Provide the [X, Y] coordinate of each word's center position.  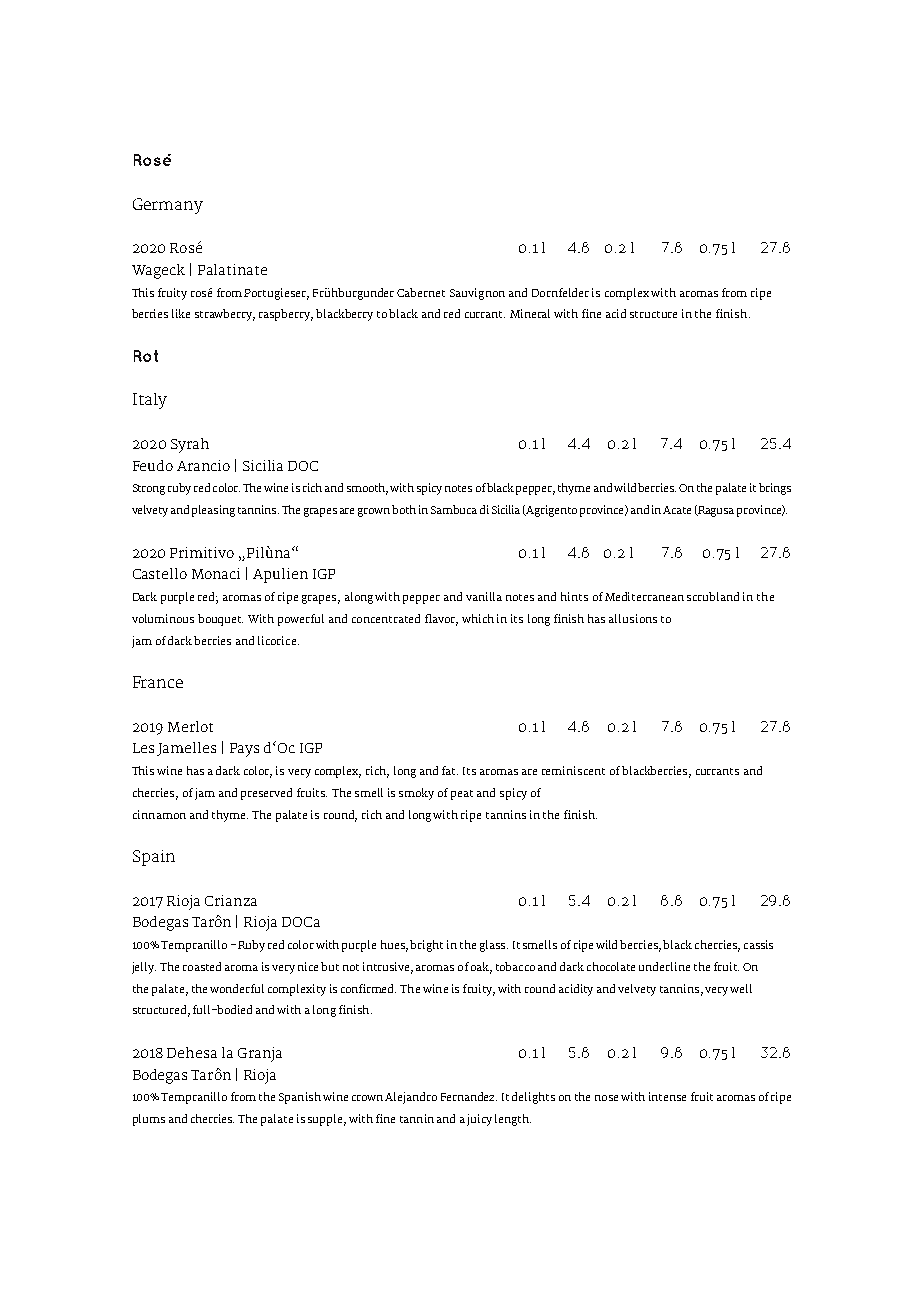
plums [149, 1120]
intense [667, 1096]
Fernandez [469, 1096]
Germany [168, 206]
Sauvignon [477, 294]
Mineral [530, 313]
